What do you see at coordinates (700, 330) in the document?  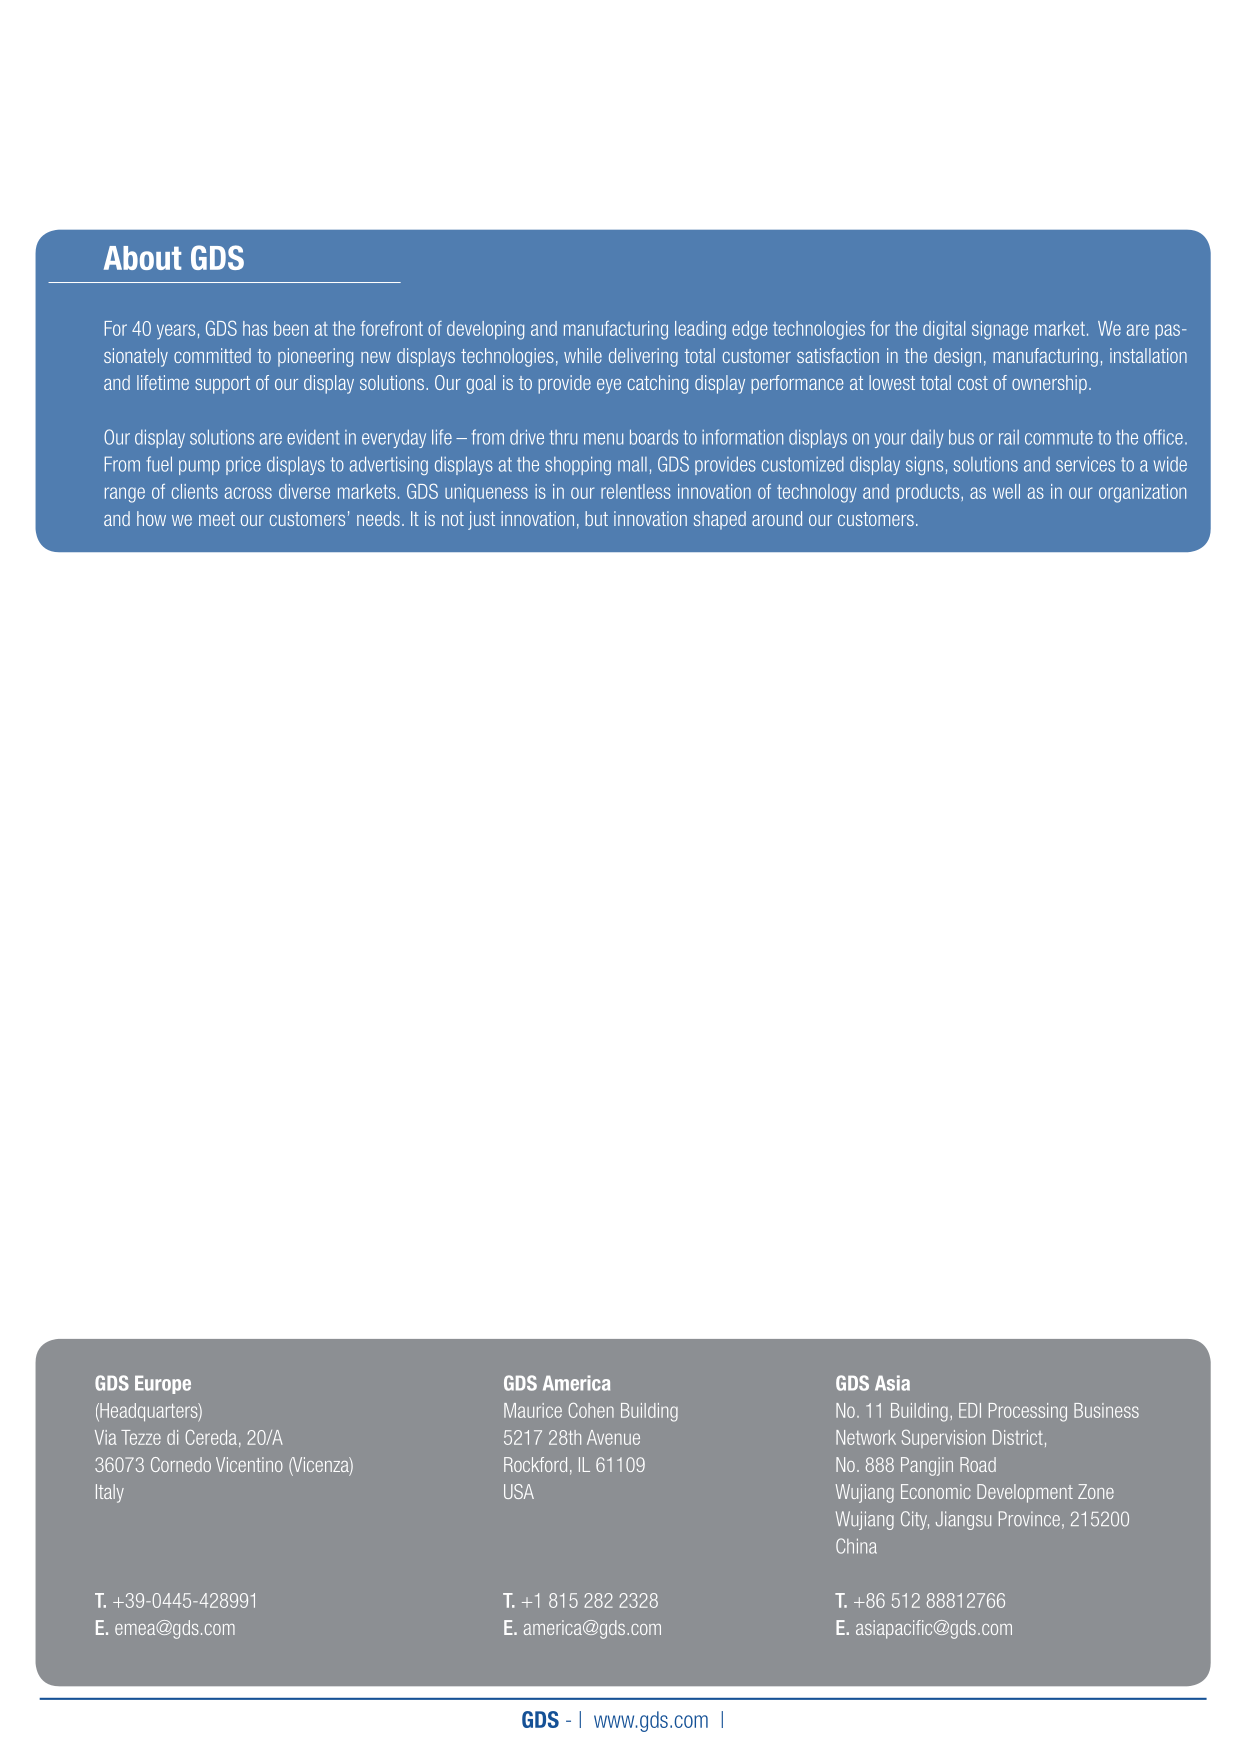 I see `leading` at bounding box center [700, 330].
